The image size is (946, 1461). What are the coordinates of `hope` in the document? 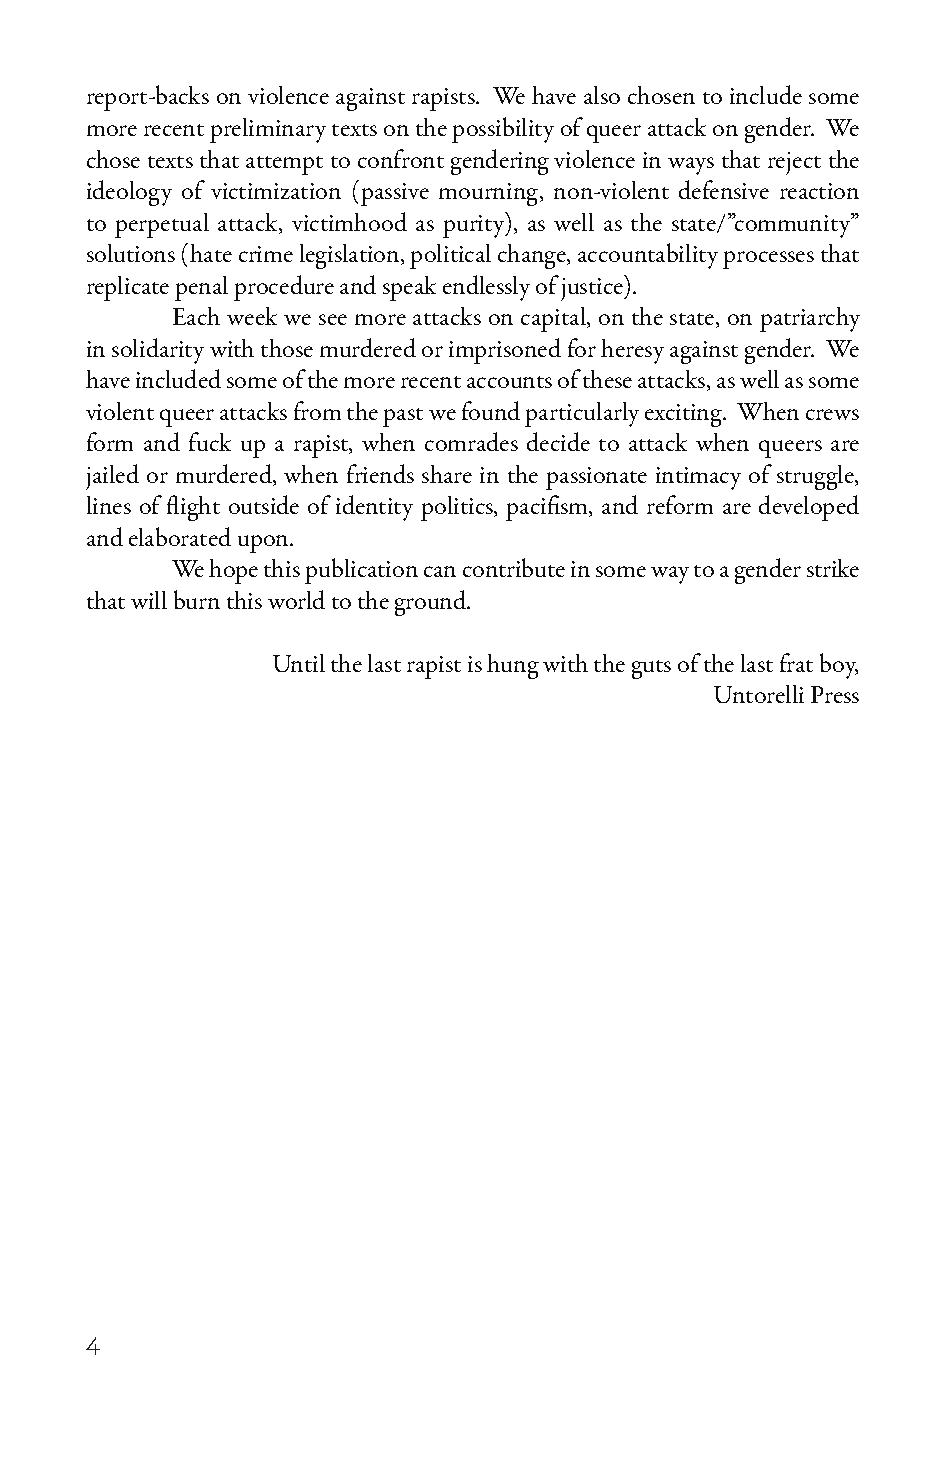 It's located at (233, 571).
